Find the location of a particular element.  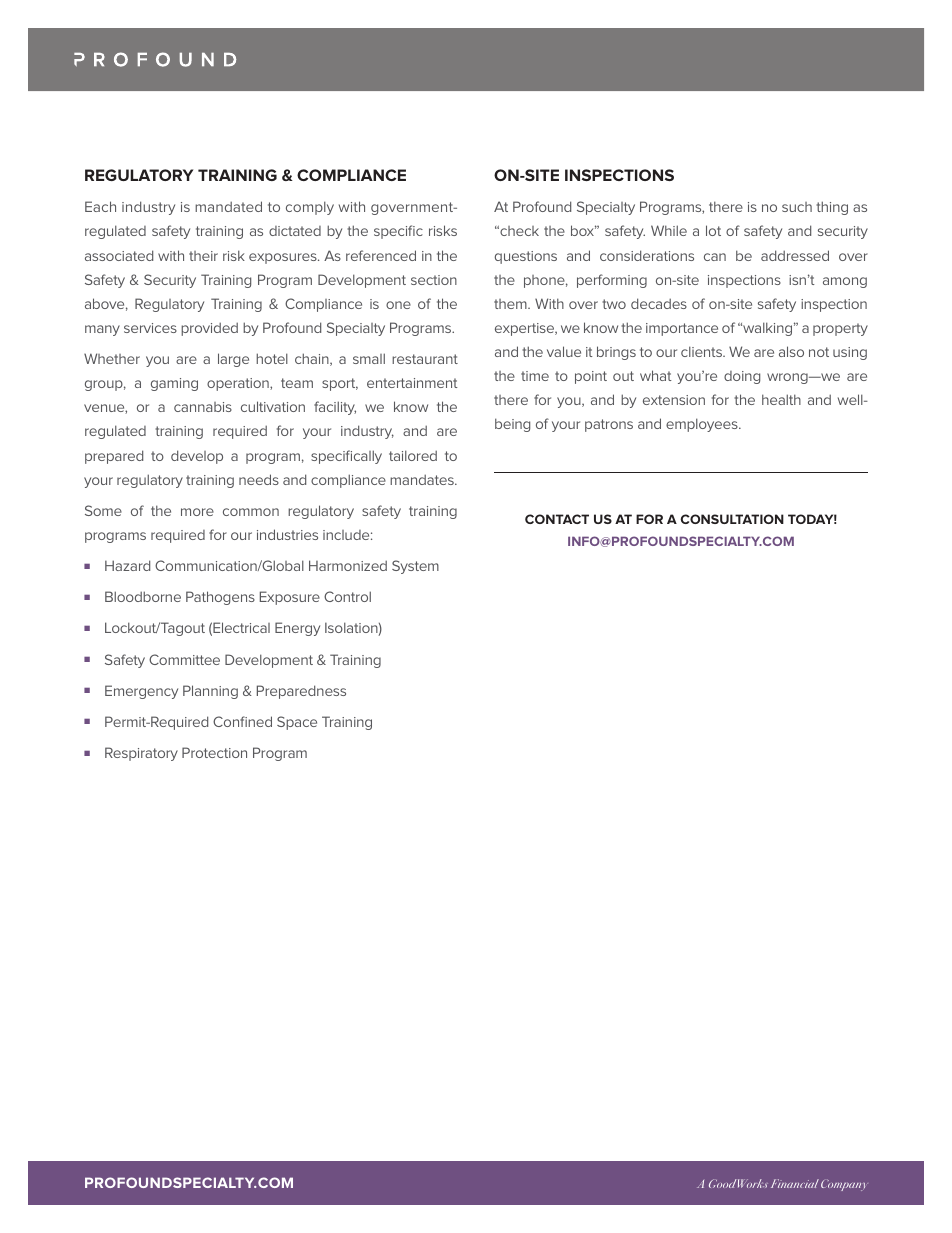

employees is located at coordinates (703, 425).
